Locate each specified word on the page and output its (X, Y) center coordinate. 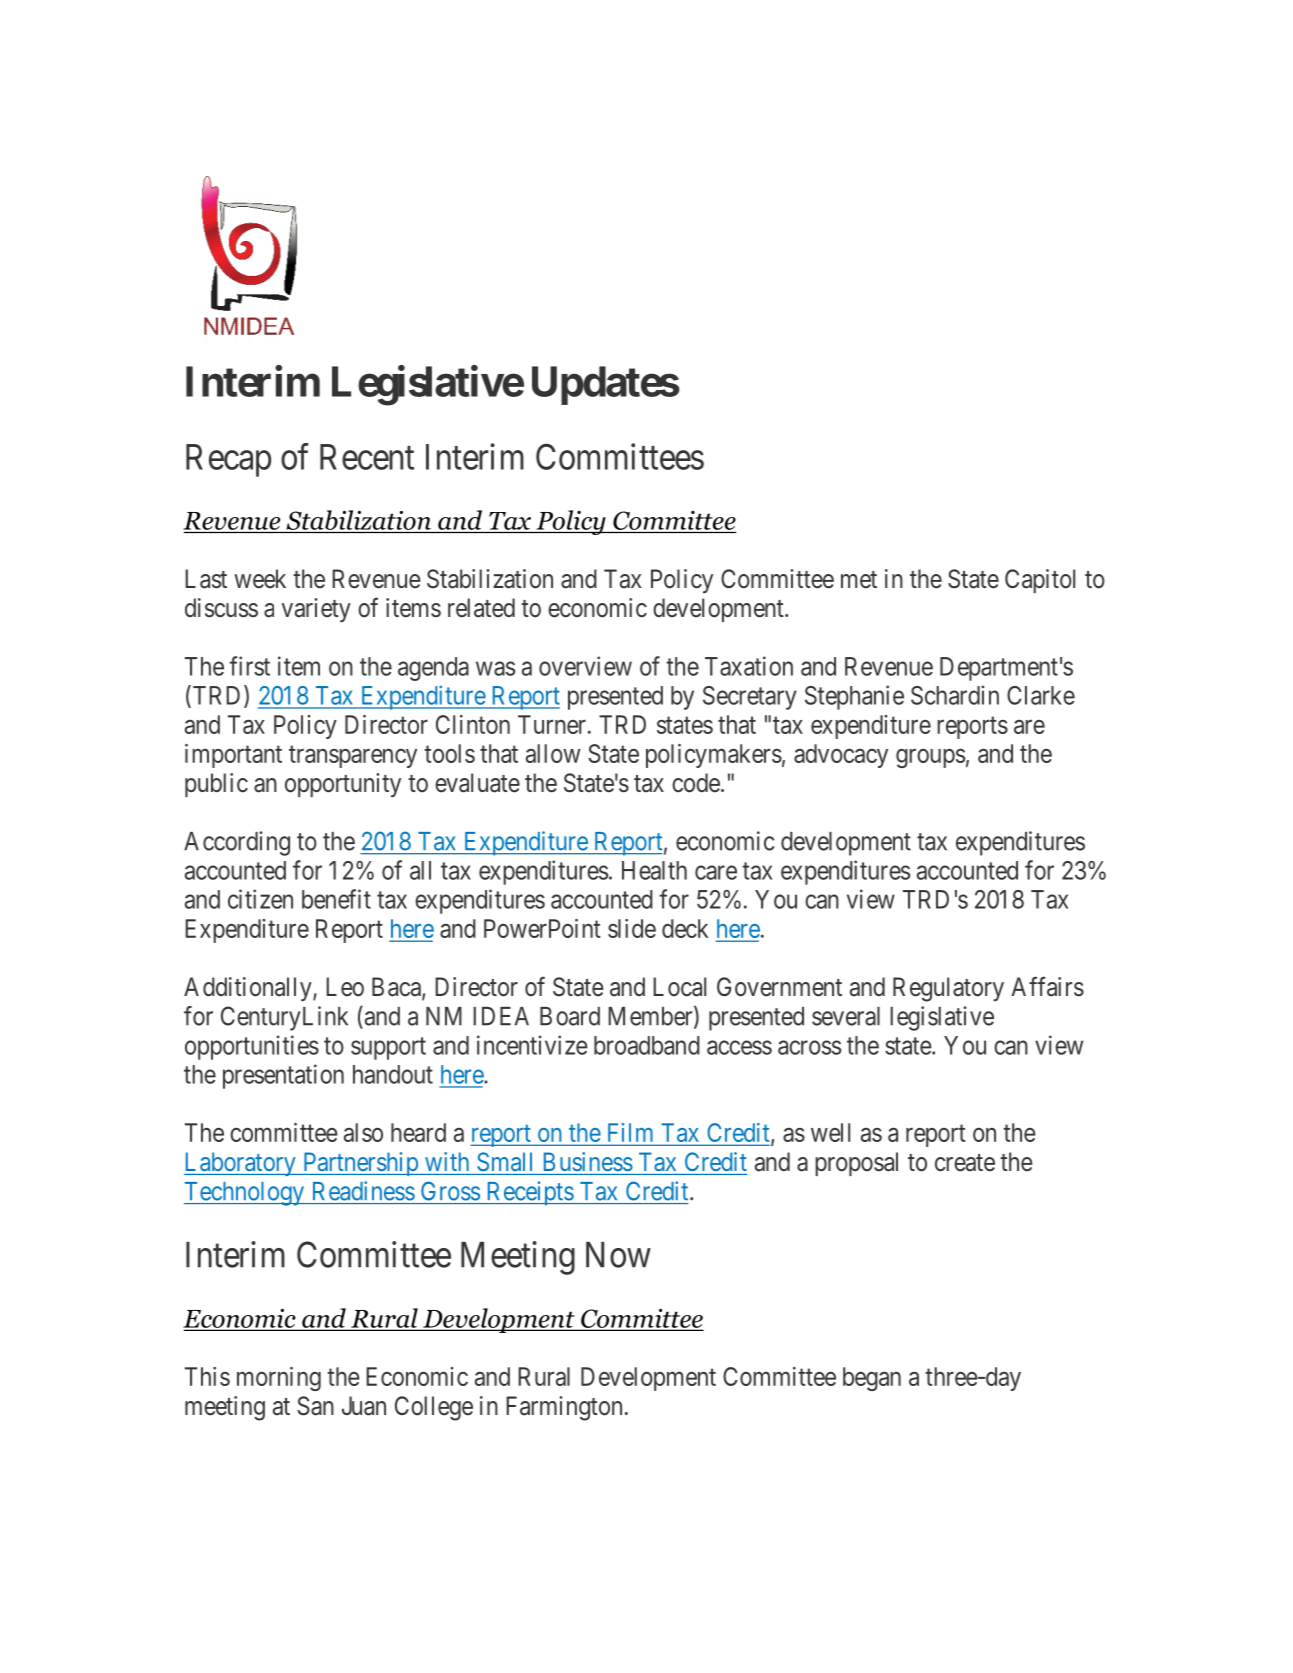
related (481, 608)
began (872, 1379)
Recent (367, 457)
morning (279, 1379)
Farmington (564, 1408)
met (859, 580)
